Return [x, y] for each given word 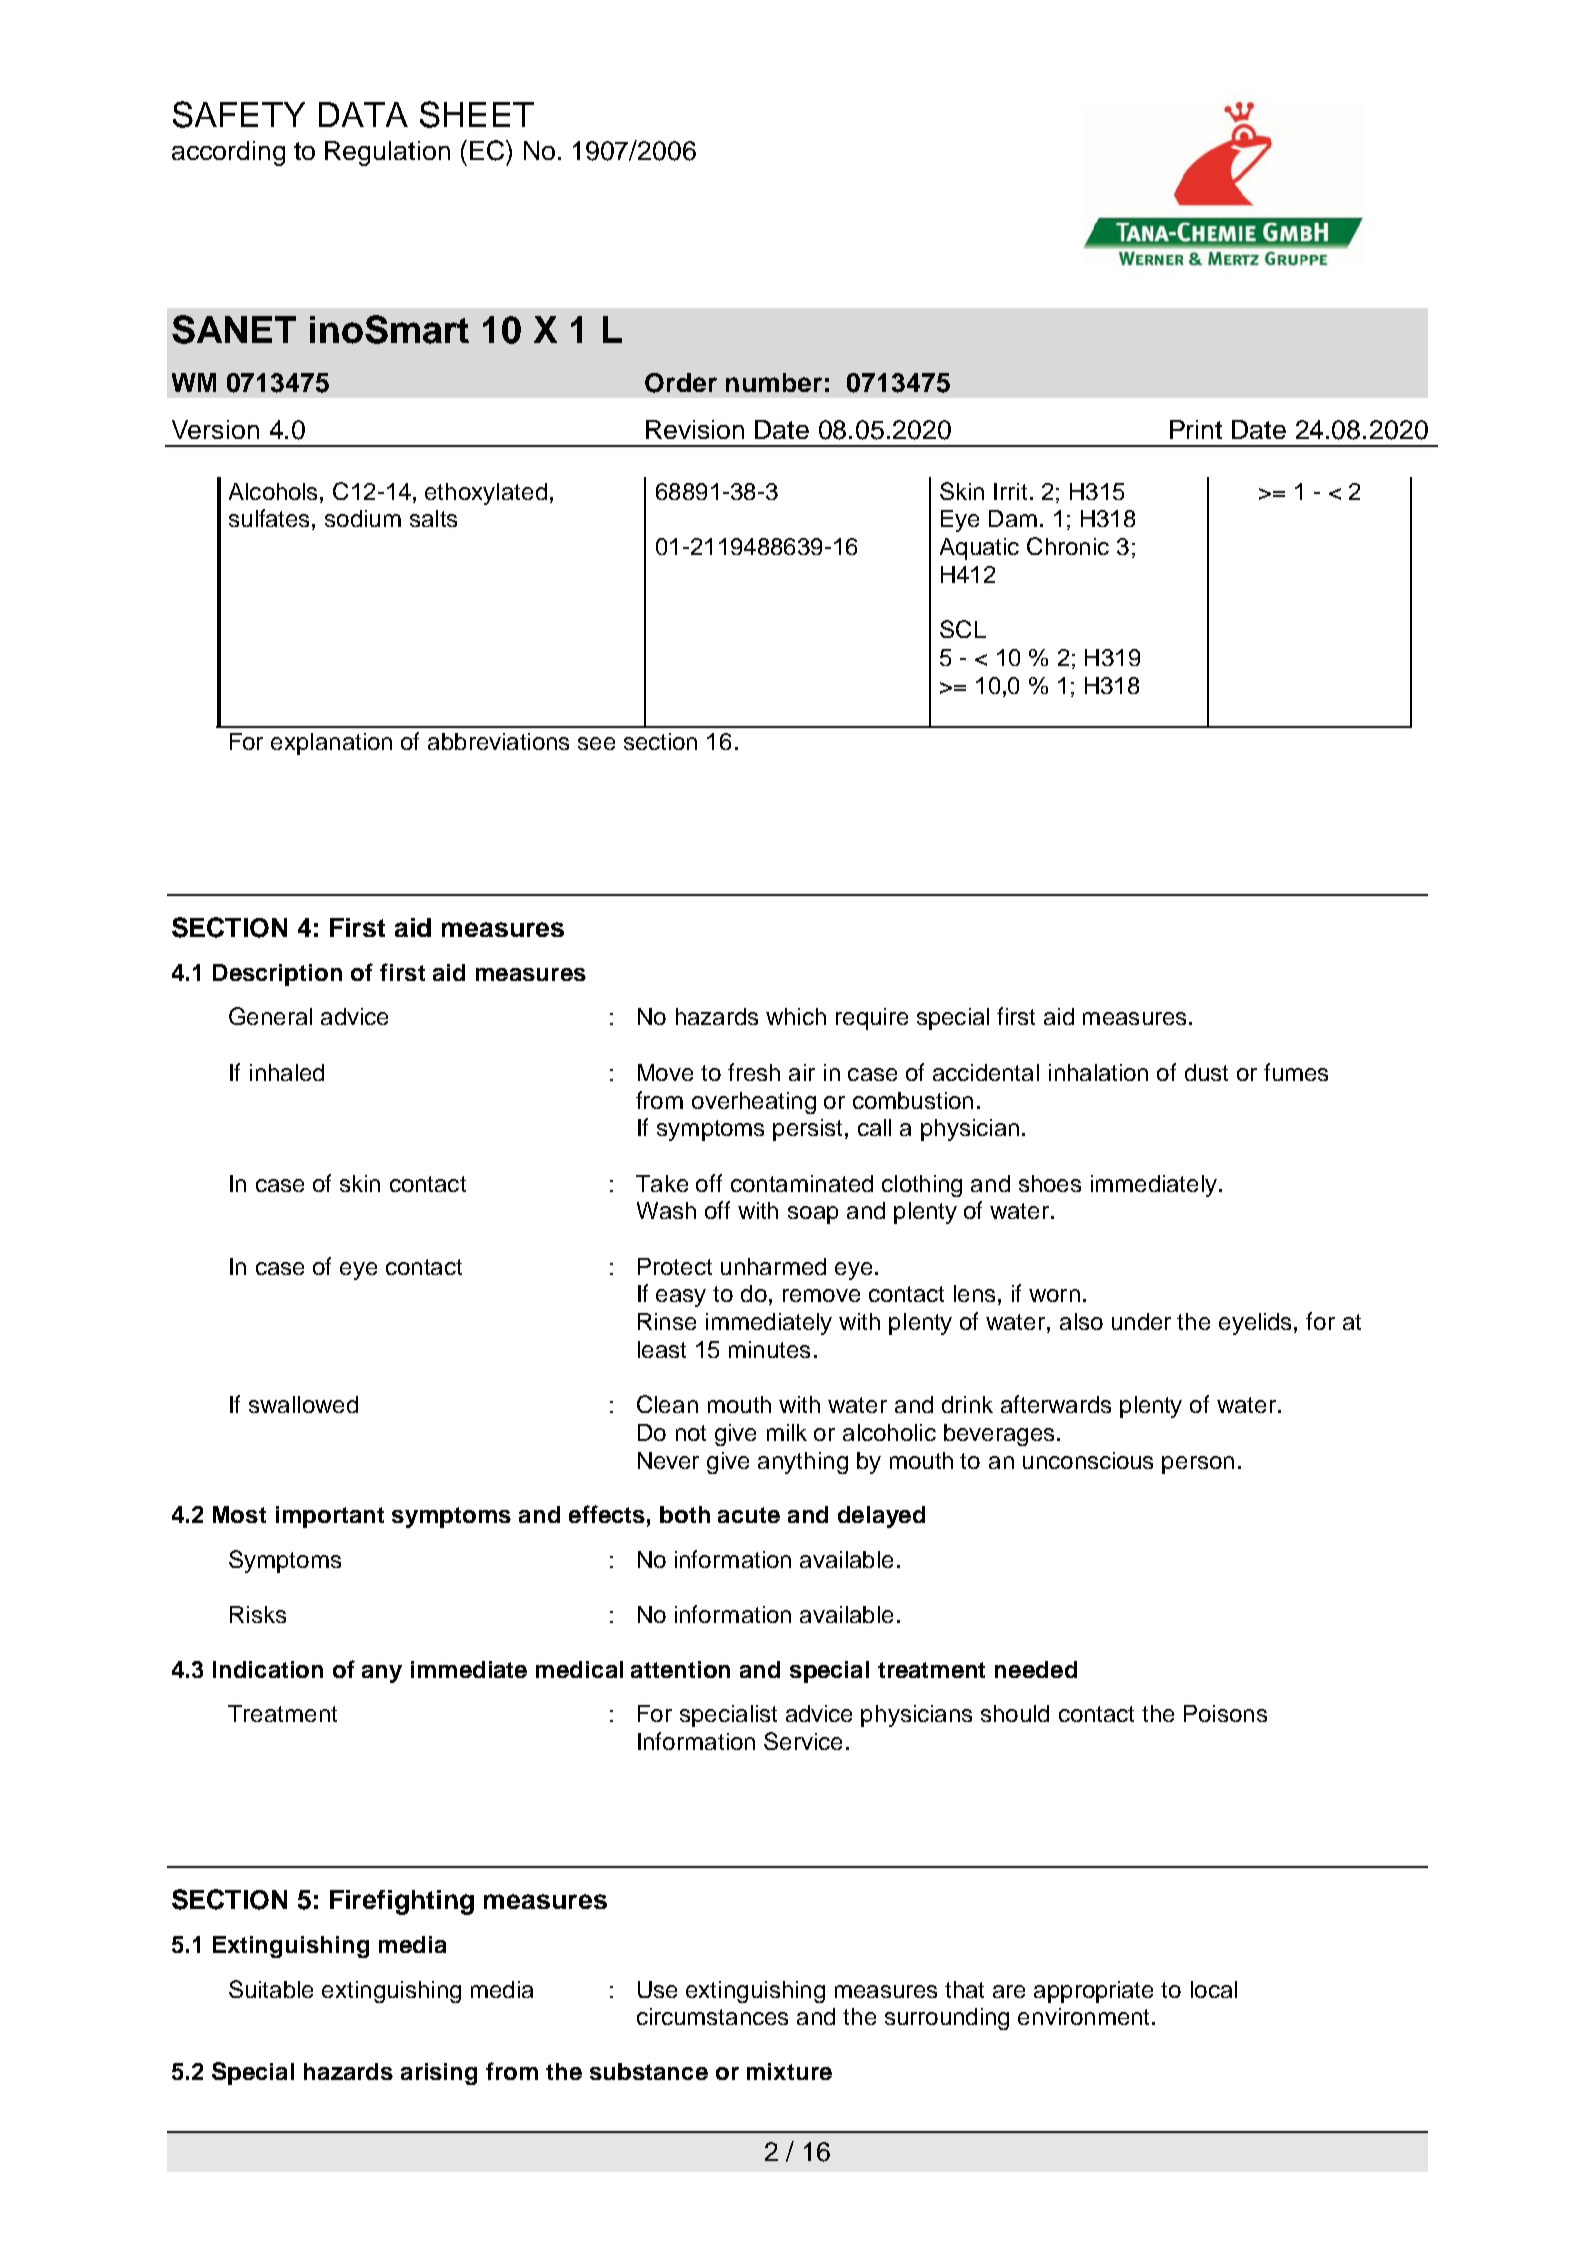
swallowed [303, 1404]
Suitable [271, 1989]
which [796, 1016]
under [1141, 1321]
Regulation [387, 153]
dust [1206, 1072]
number [774, 382]
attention [680, 1669]
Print [1196, 429]
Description [277, 975]
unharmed [773, 1266]
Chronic [1068, 546]
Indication [268, 1669]
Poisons [1225, 1713]
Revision [695, 429]
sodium [363, 518]
